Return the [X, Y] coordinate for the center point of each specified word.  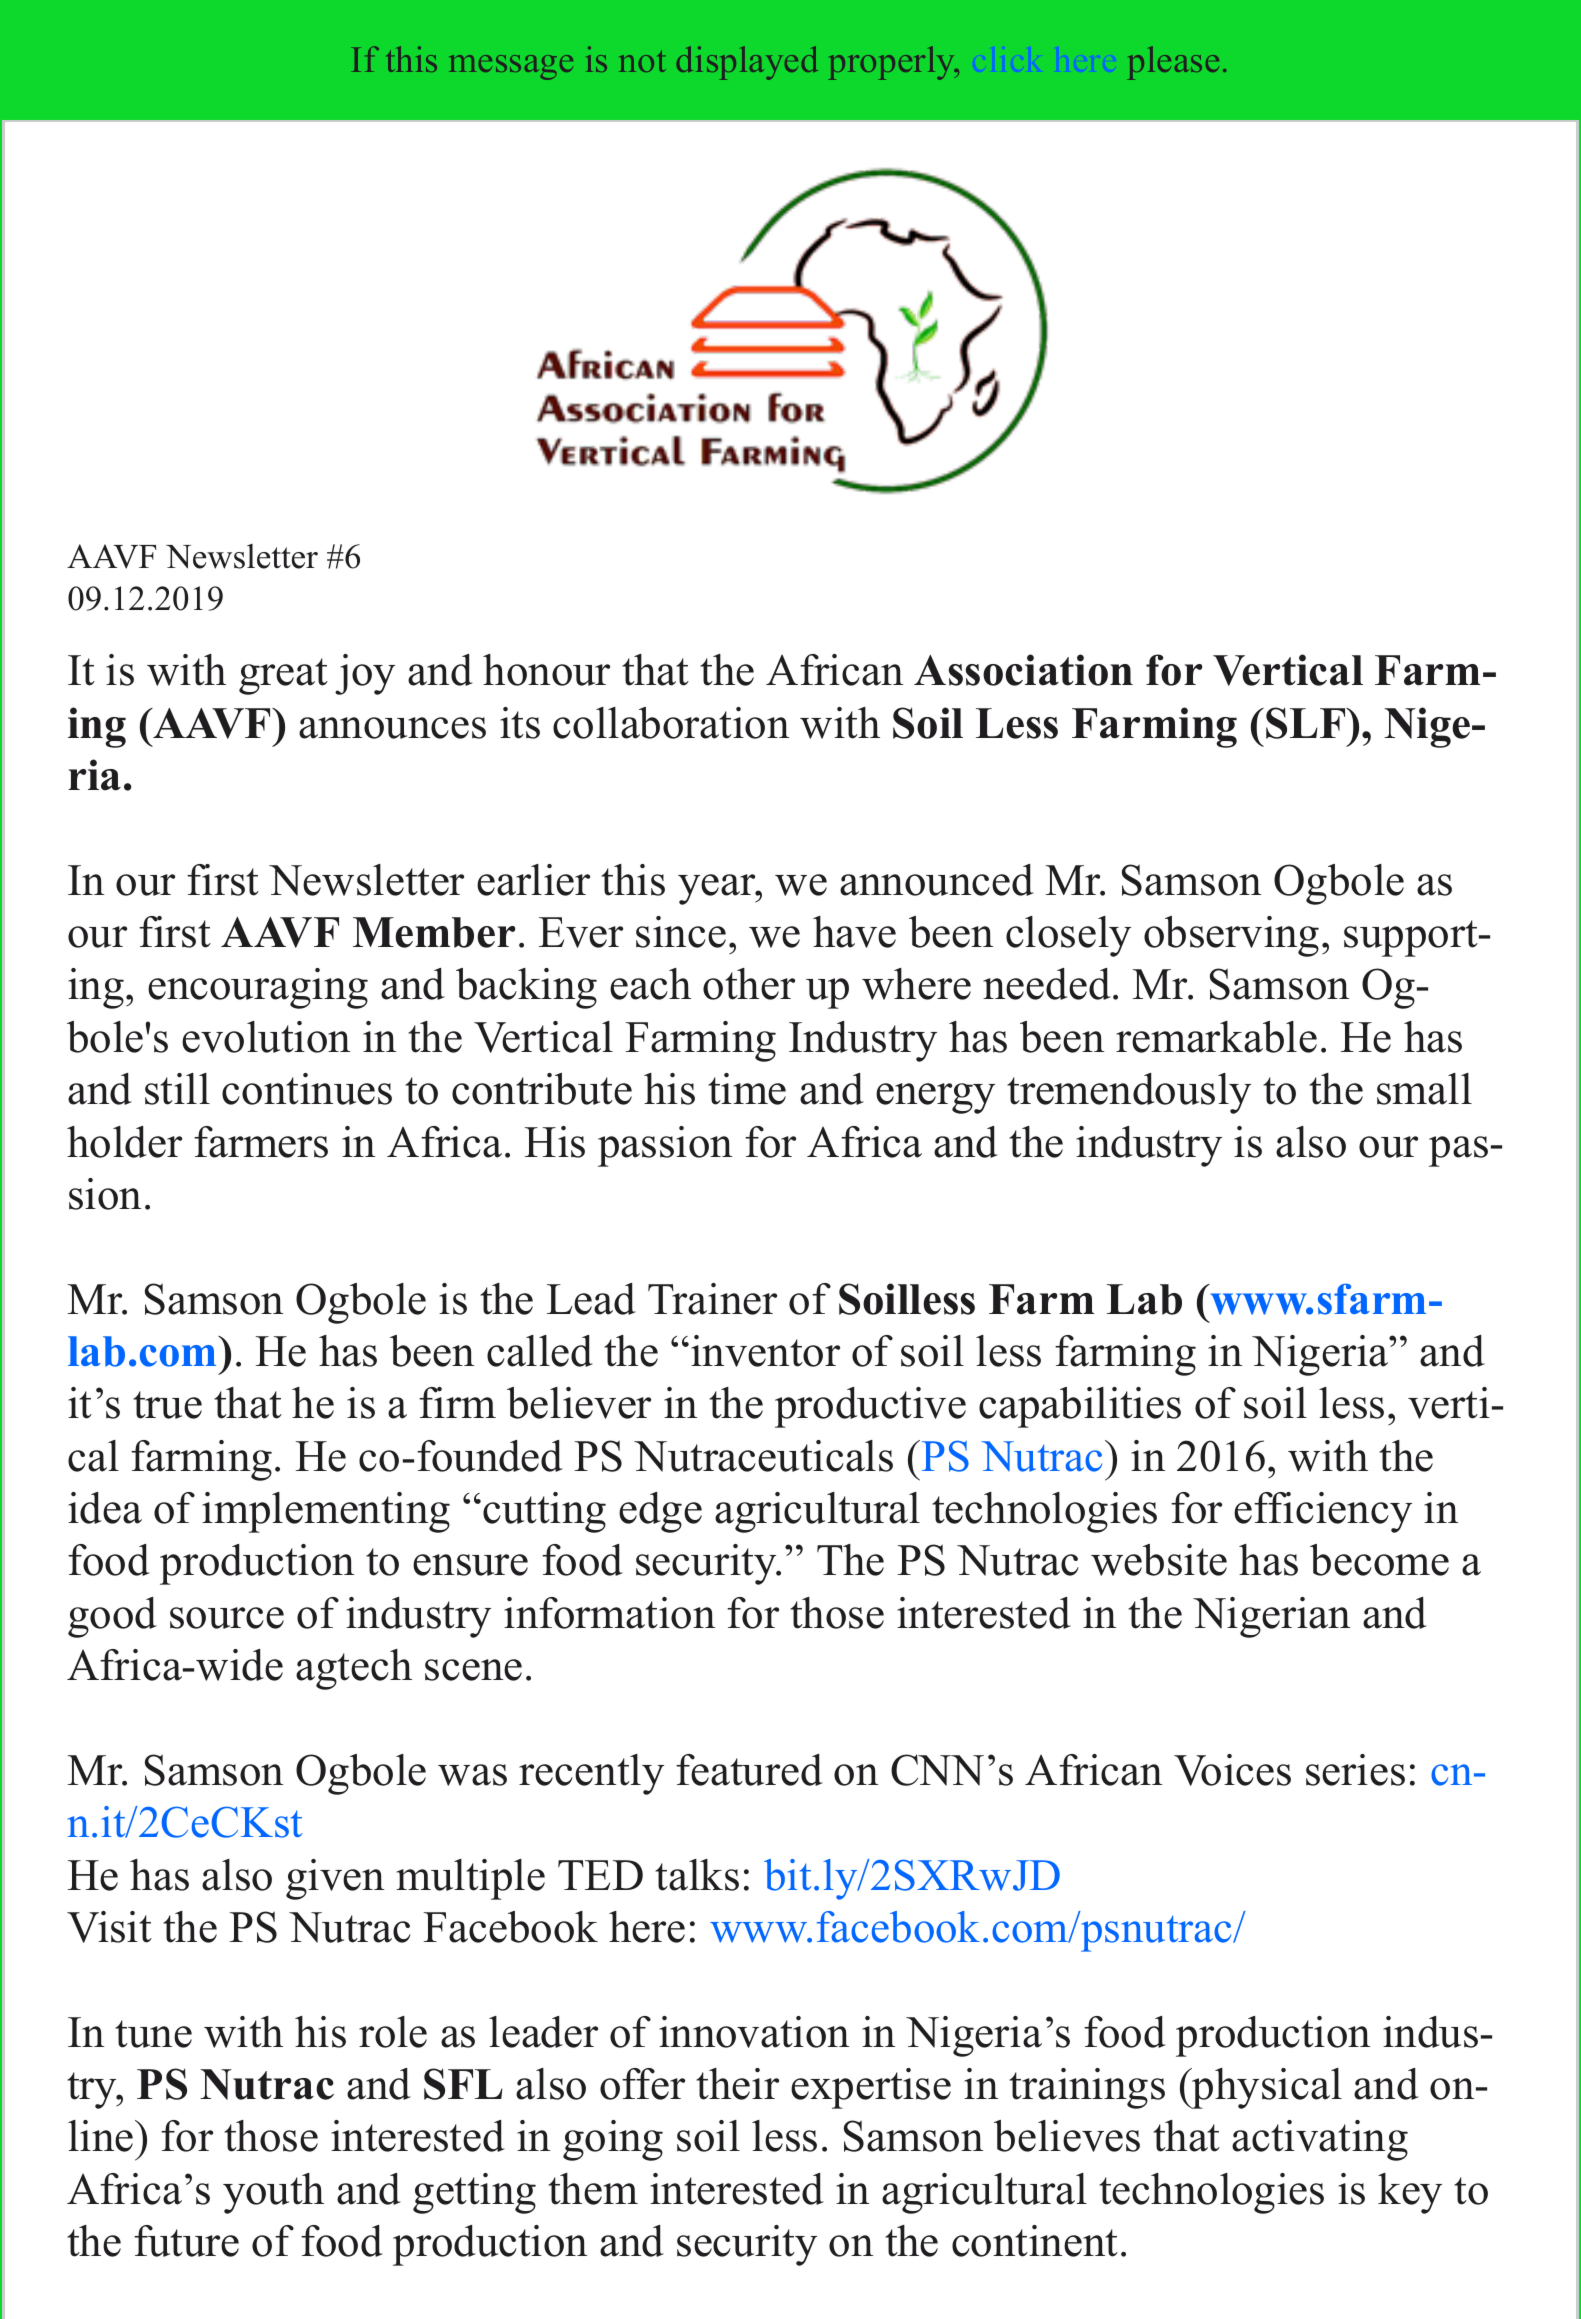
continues [307, 1089]
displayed [747, 63]
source [227, 1618]
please [1173, 63]
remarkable [1216, 1037]
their [737, 2084]
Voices [1232, 1770]
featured [749, 1770]
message [511, 67]
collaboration [671, 723]
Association [1023, 670]
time [747, 1089]
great [283, 676]
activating [1320, 2140]
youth [273, 2193]
